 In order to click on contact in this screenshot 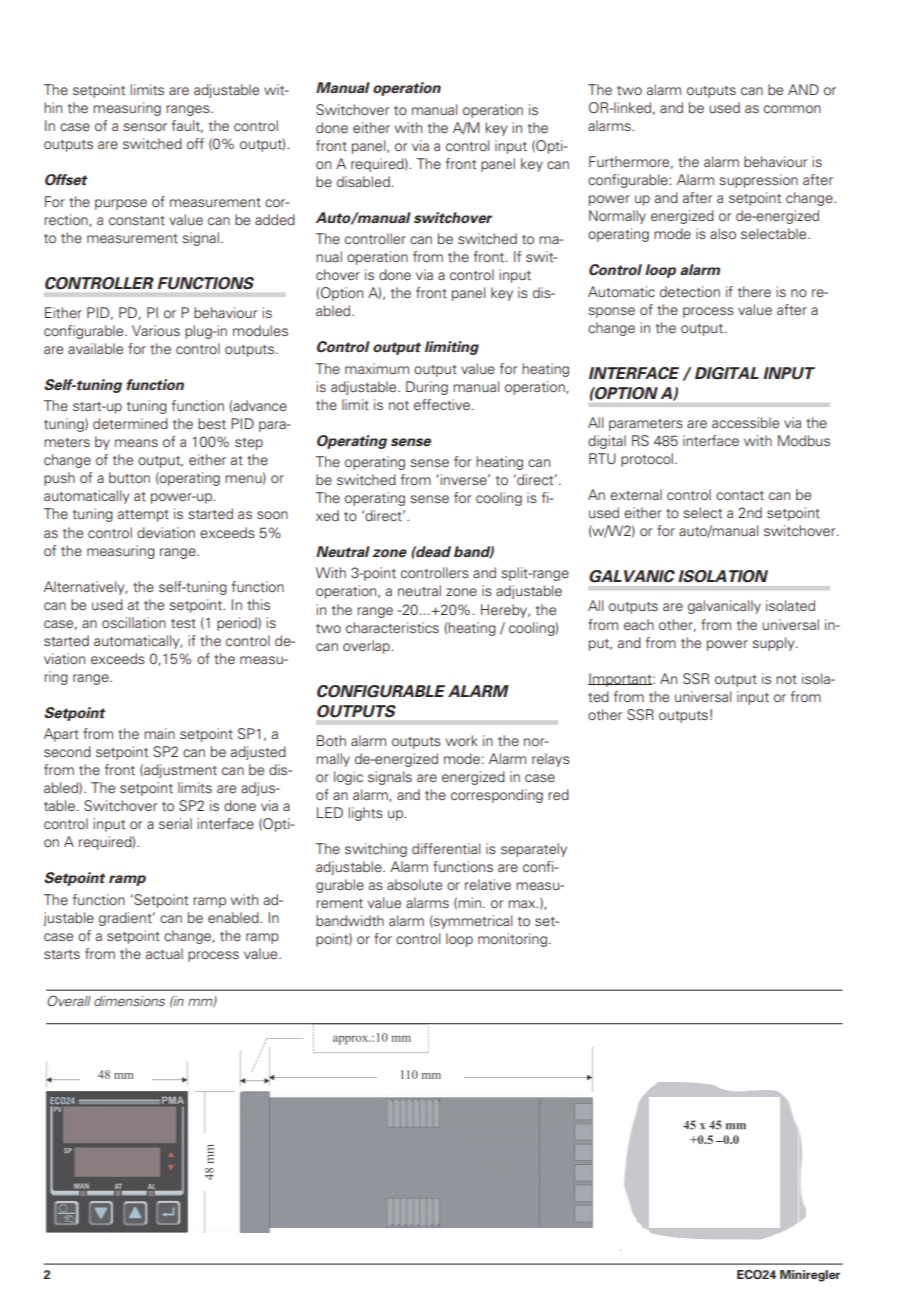, I will do `click(740, 495)`.
